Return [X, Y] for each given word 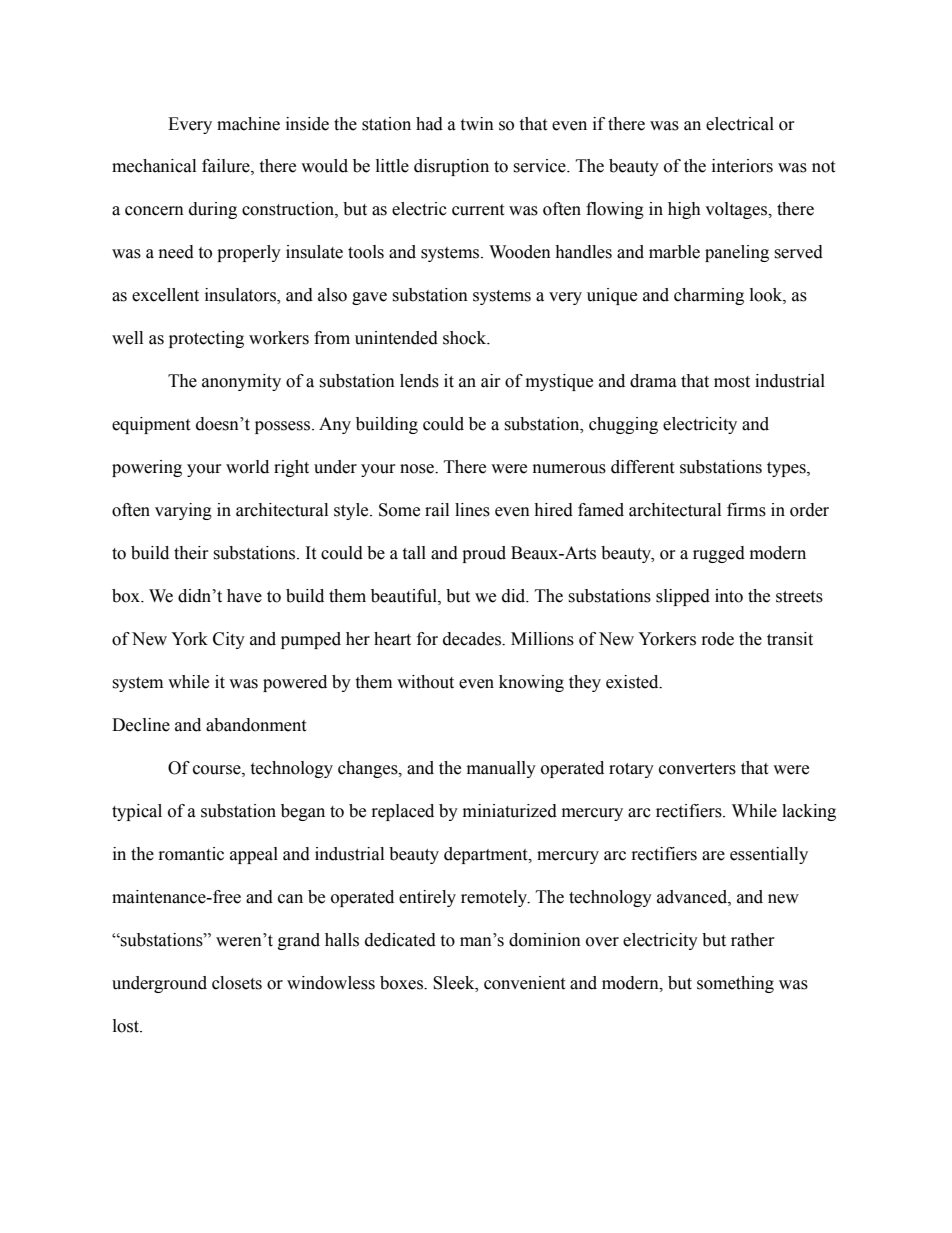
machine [248, 124]
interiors [742, 166]
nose [418, 469]
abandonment [256, 725]
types [787, 469]
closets [237, 983]
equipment [151, 425]
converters [697, 769]
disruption [451, 167]
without [425, 682]
